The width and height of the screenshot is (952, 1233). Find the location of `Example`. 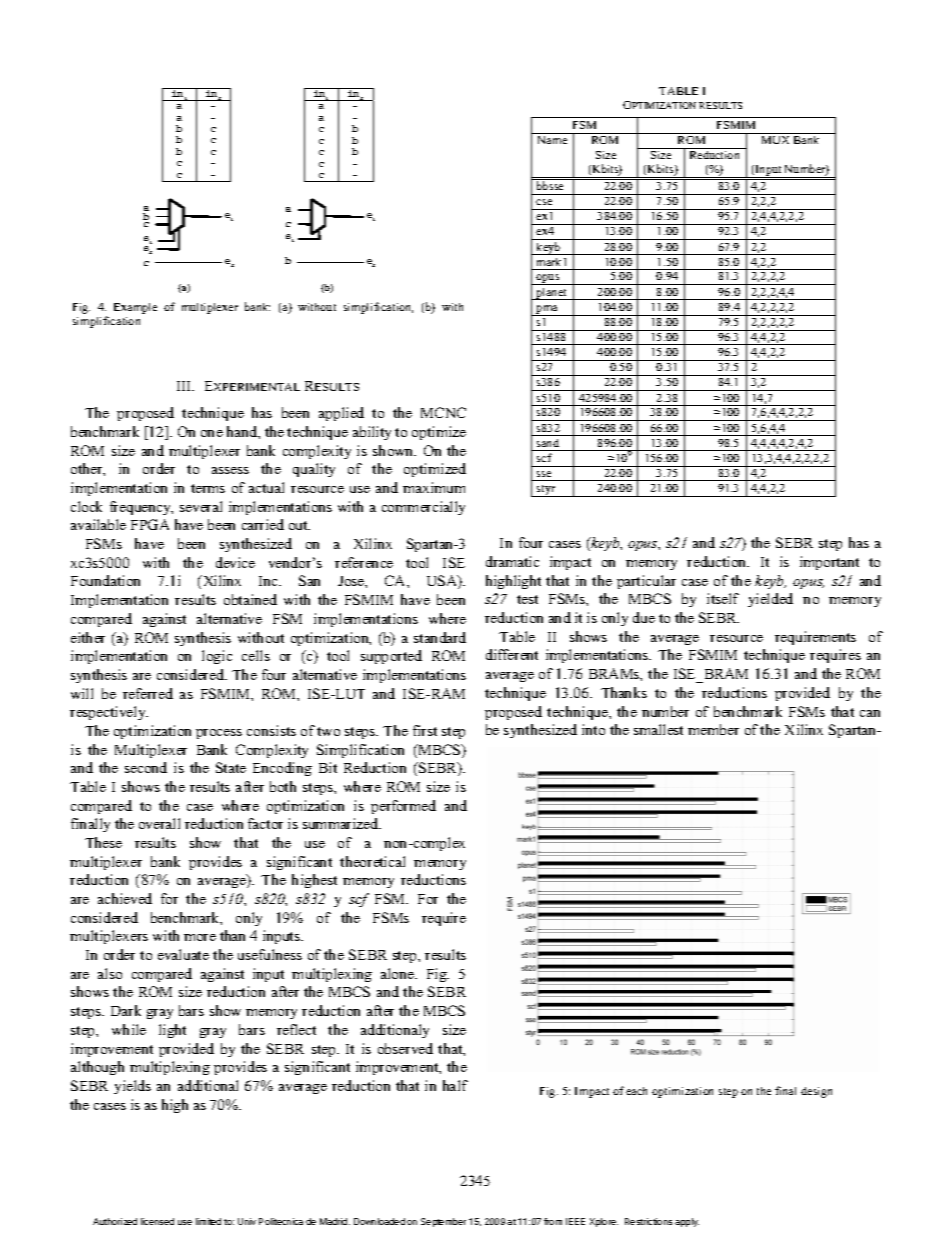

Example is located at coordinates (135, 308).
